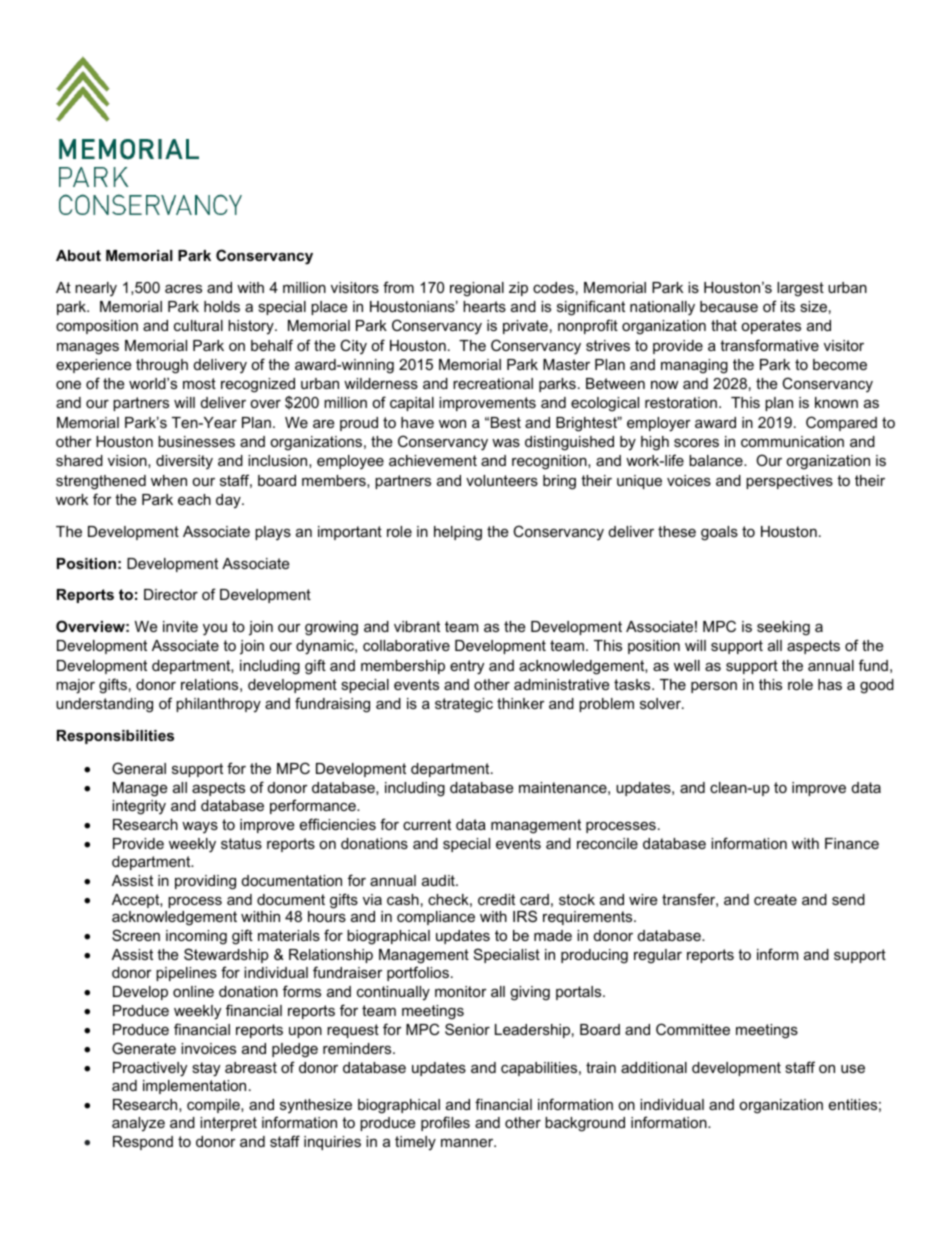 The height and width of the screenshot is (1233, 952). I want to click on analyze, so click(138, 1124).
